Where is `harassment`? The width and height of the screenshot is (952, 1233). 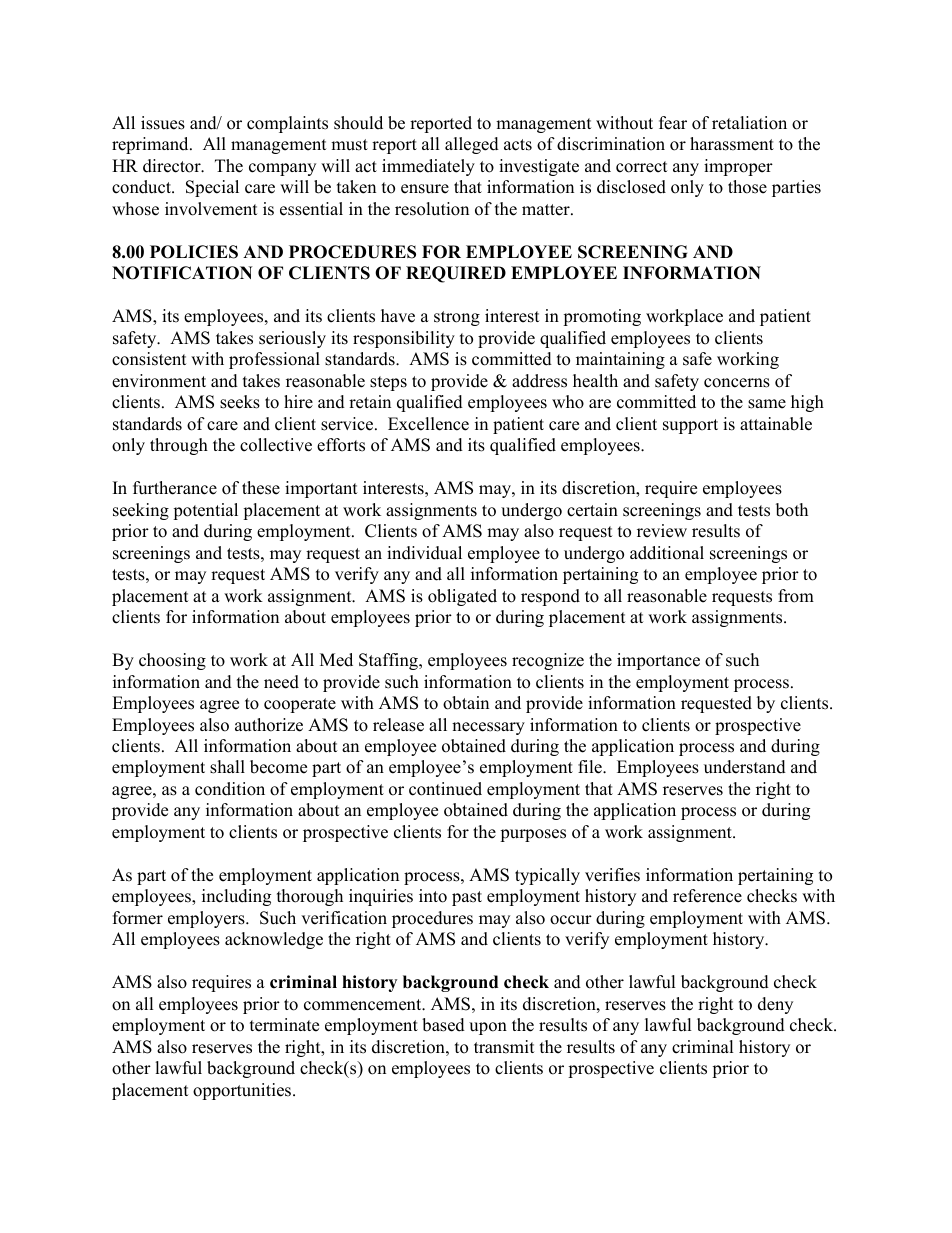
harassment is located at coordinates (732, 144).
